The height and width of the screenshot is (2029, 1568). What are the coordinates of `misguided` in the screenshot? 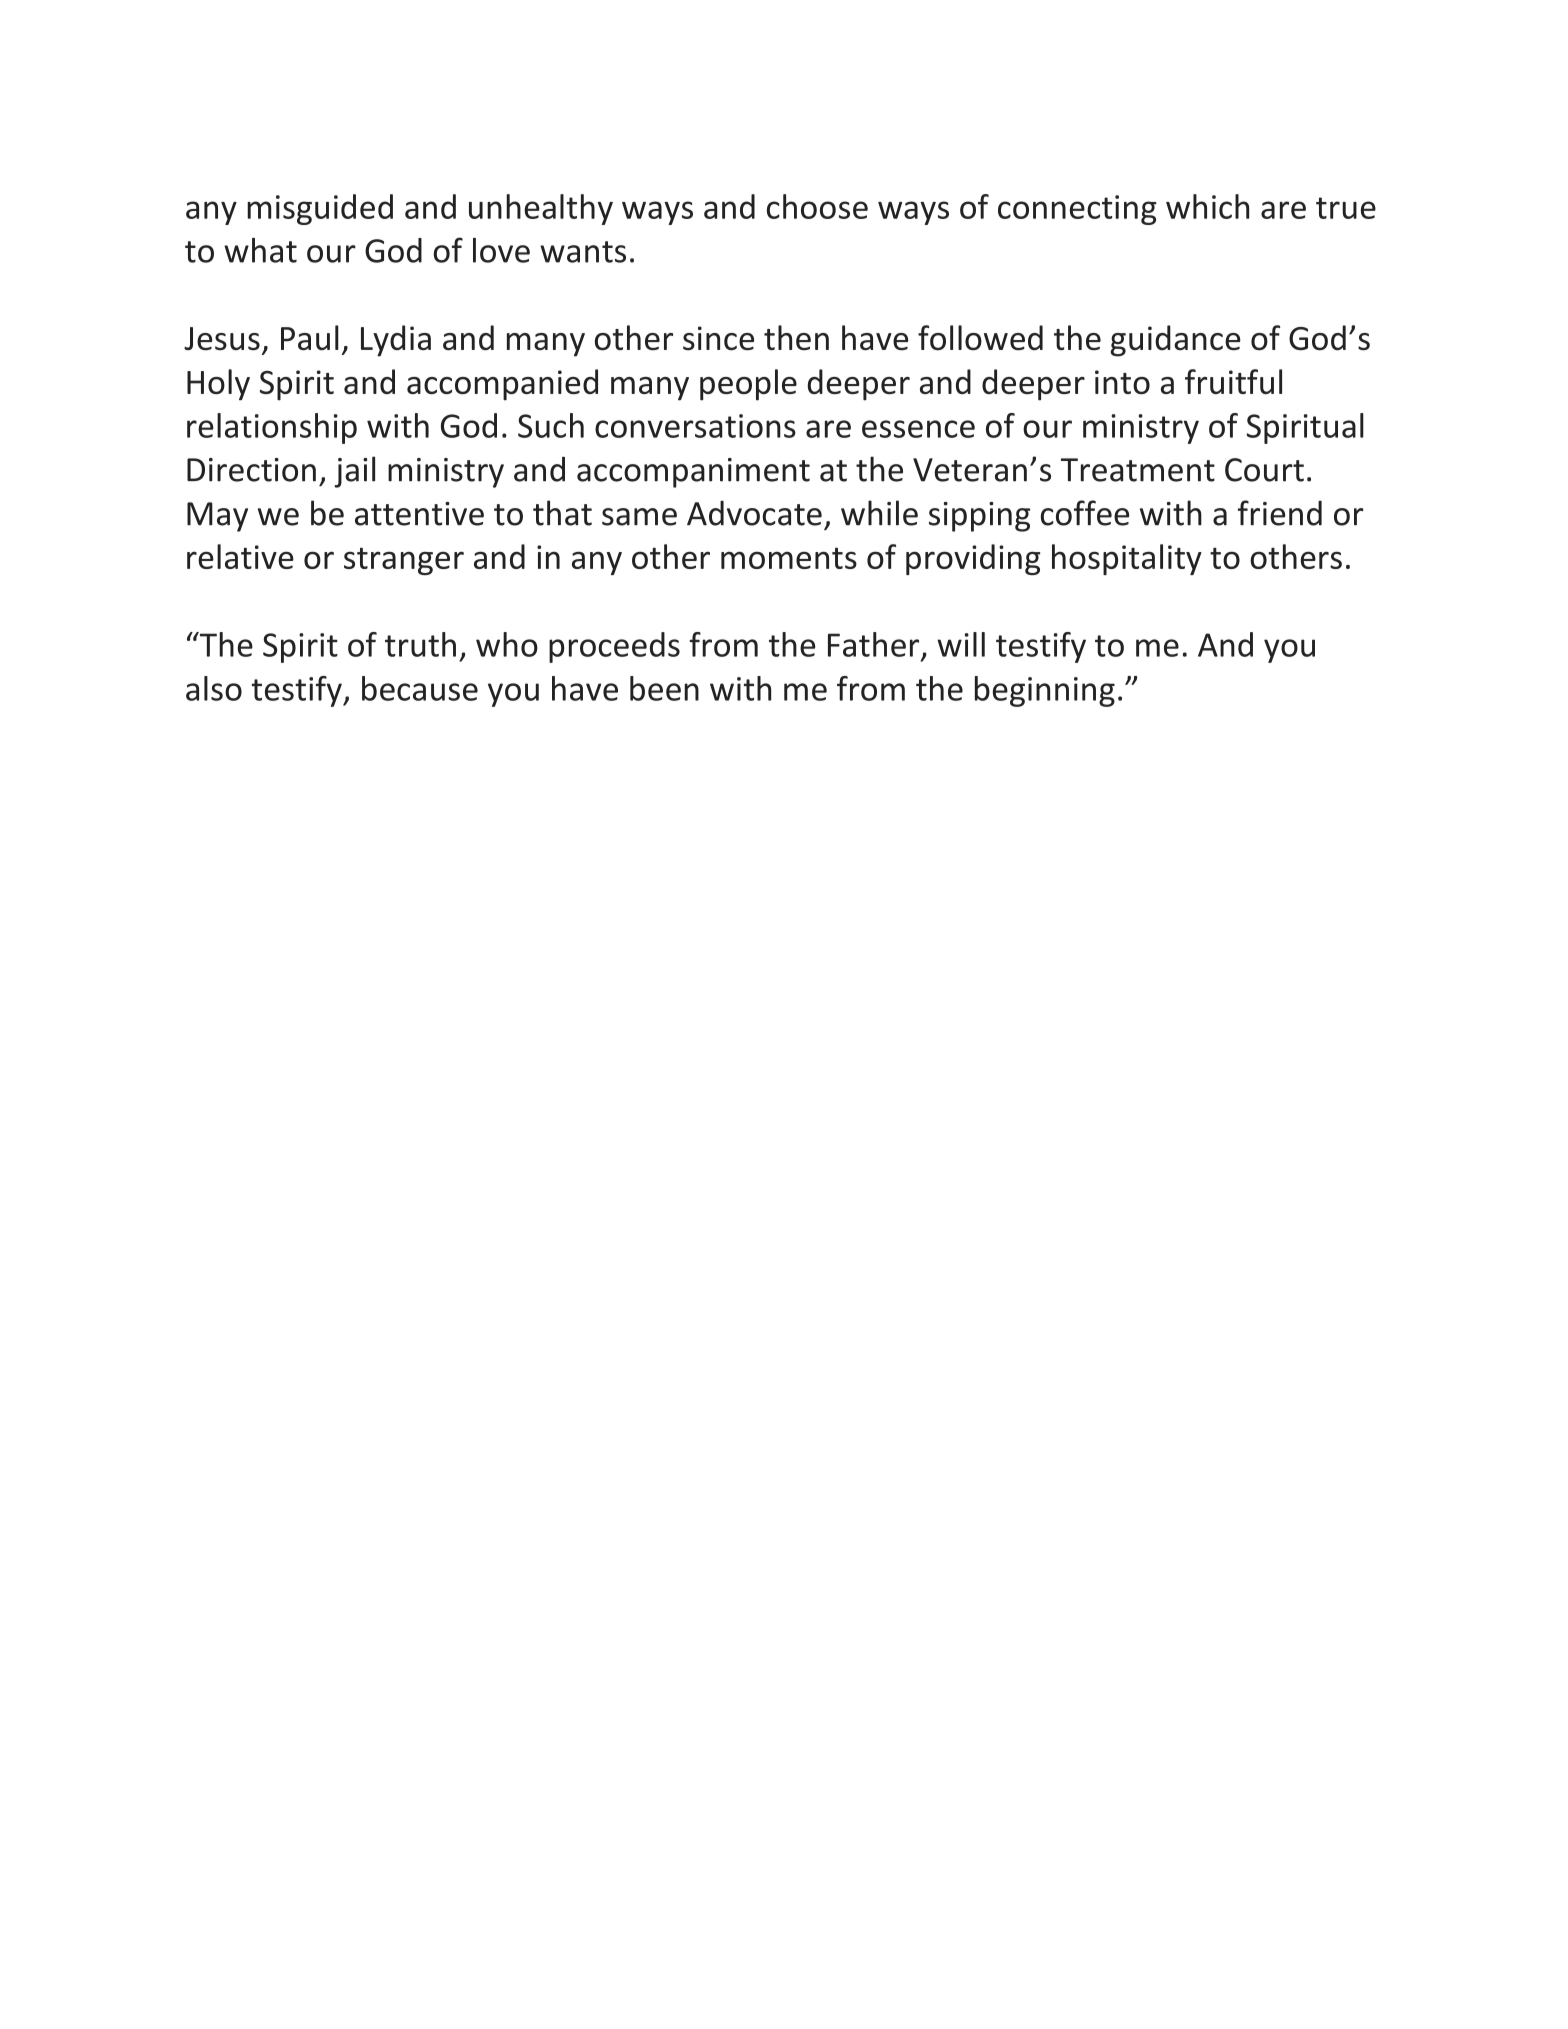 It's located at (320, 209).
